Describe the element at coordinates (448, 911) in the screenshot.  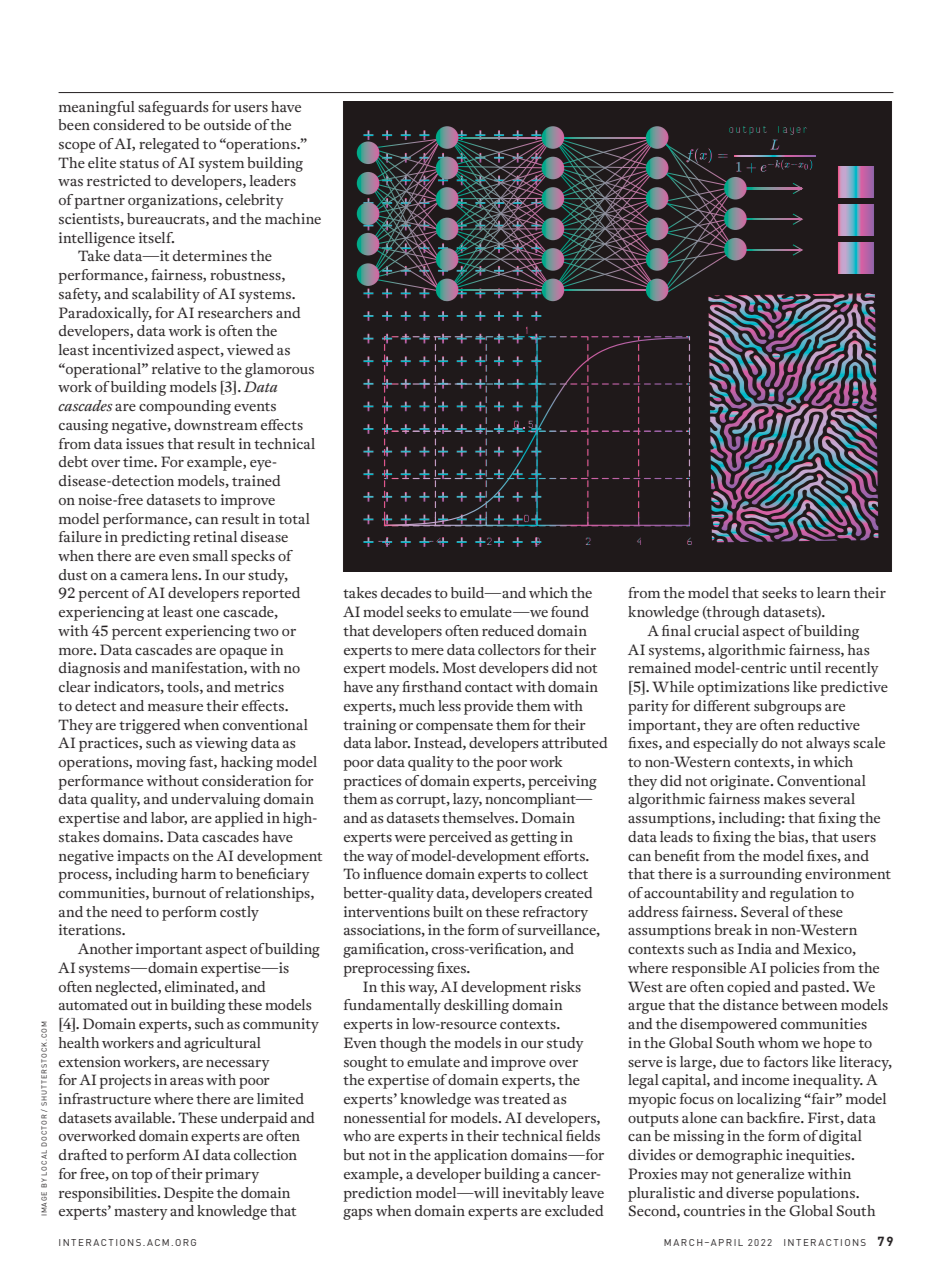
I see `built` at that location.
